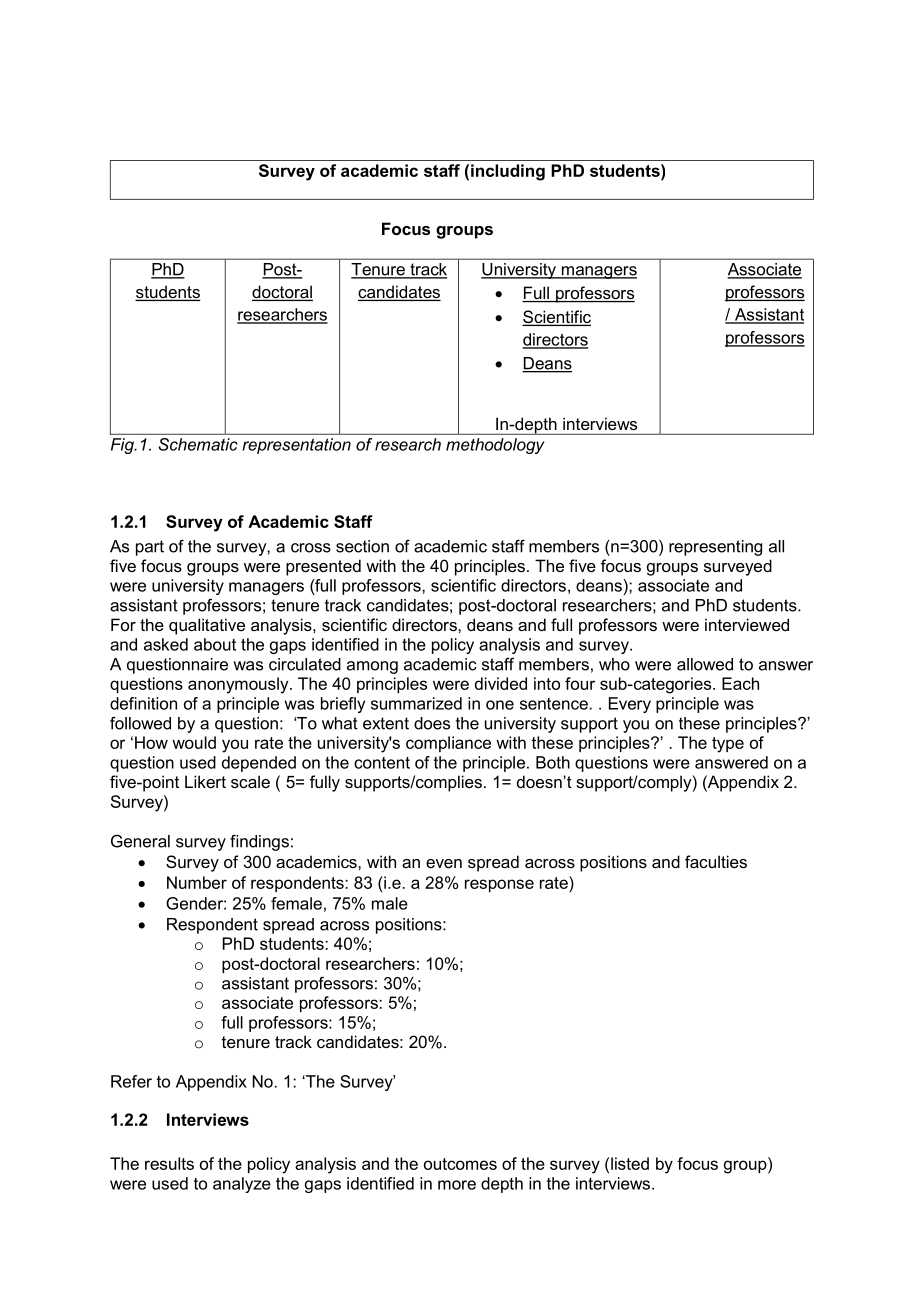 This image has height=1308, width=924. What do you see at coordinates (323, 567) in the image?
I see `presented` at bounding box center [323, 567].
